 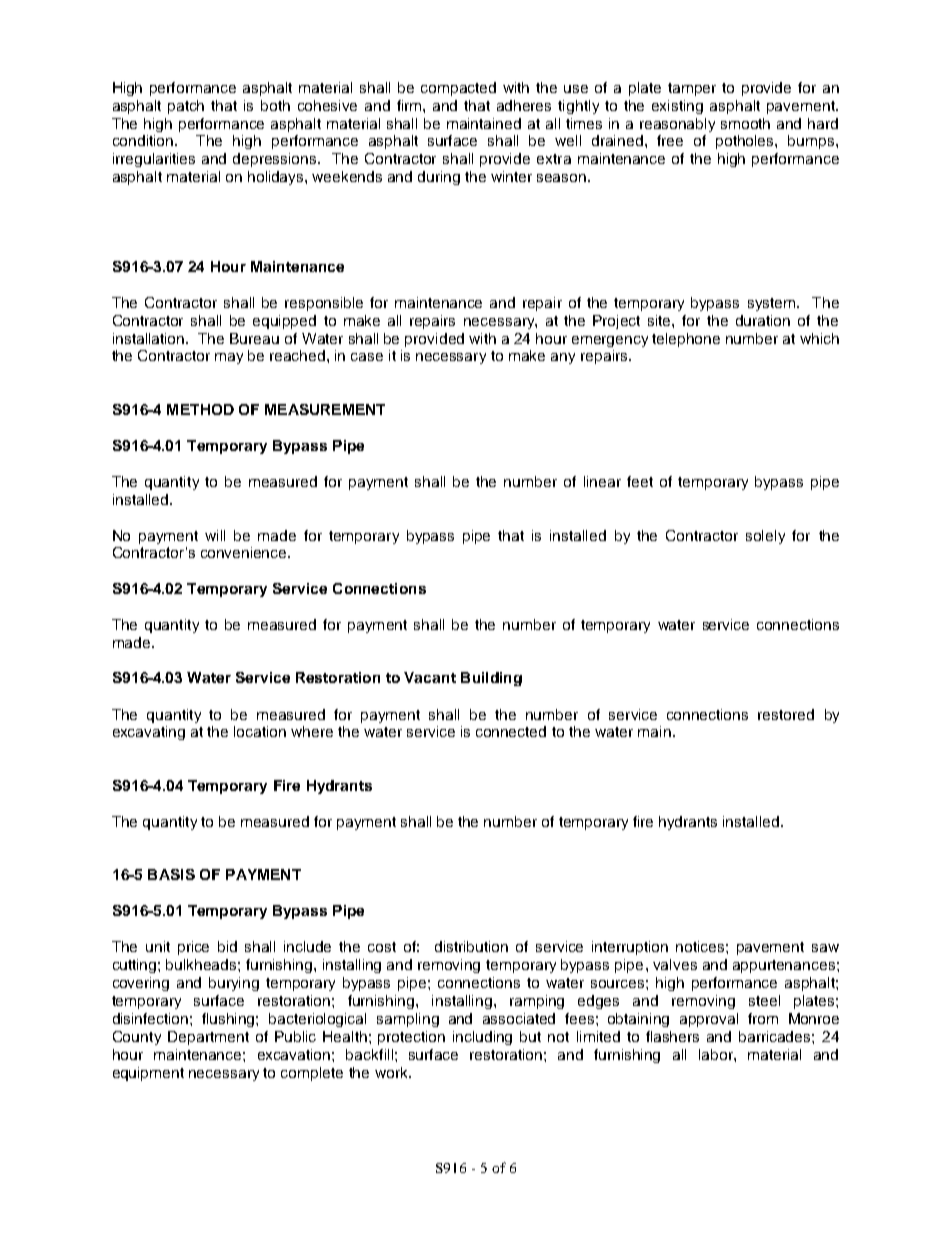 I want to click on convenience, so click(x=245, y=552).
